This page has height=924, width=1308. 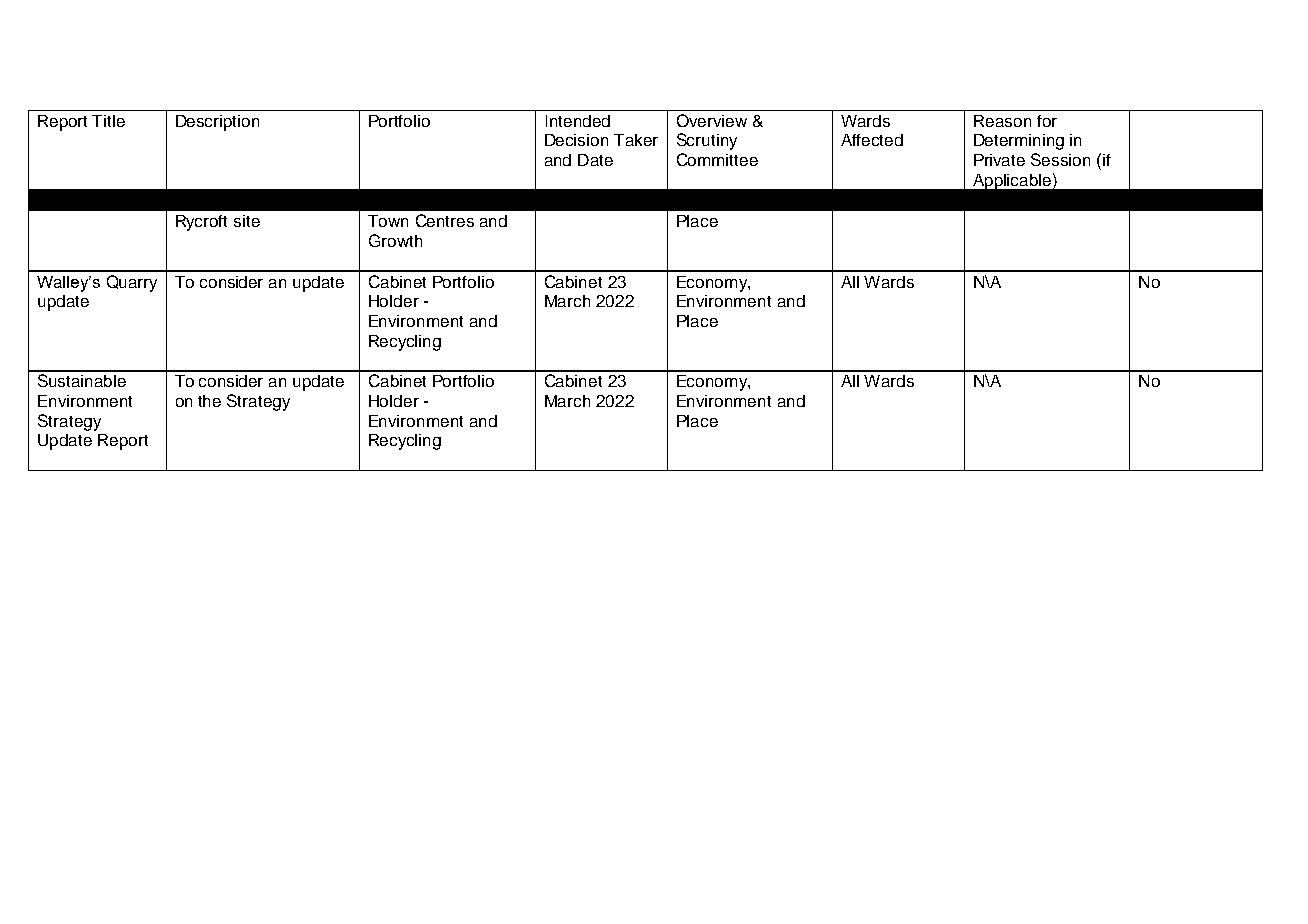 I want to click on Town, so click(x=388, y=221).
